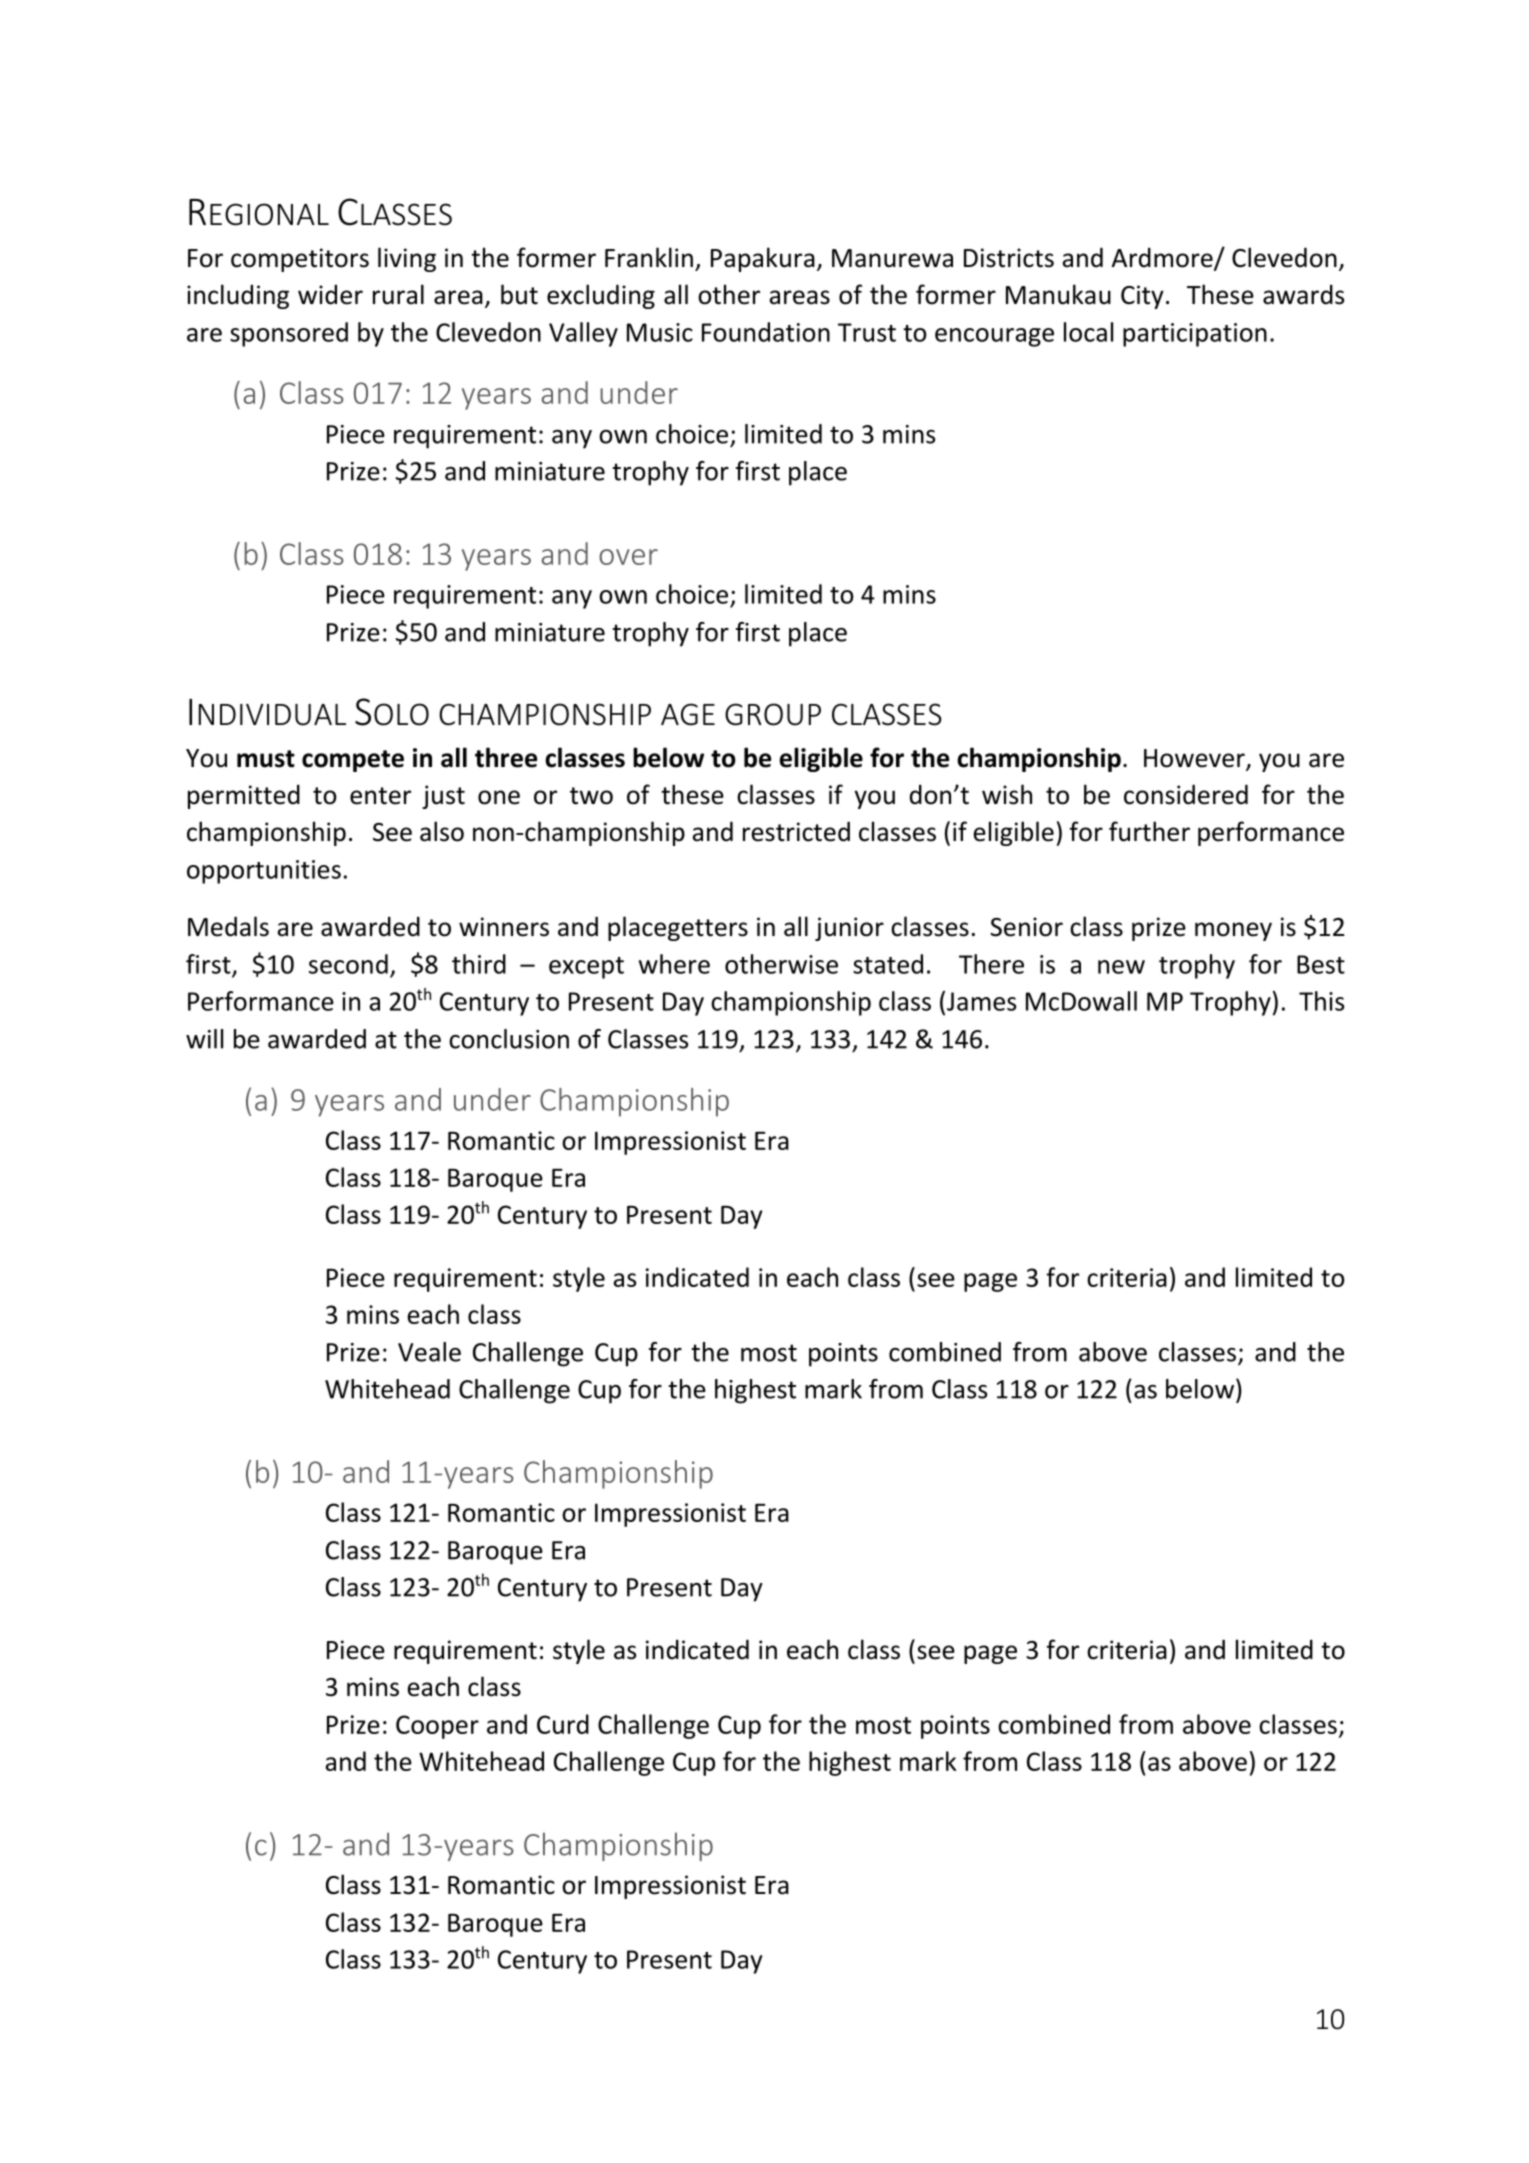 The width and height of the page is (1529, 2163). I want to click on Cooper, so click(437, 1727).
